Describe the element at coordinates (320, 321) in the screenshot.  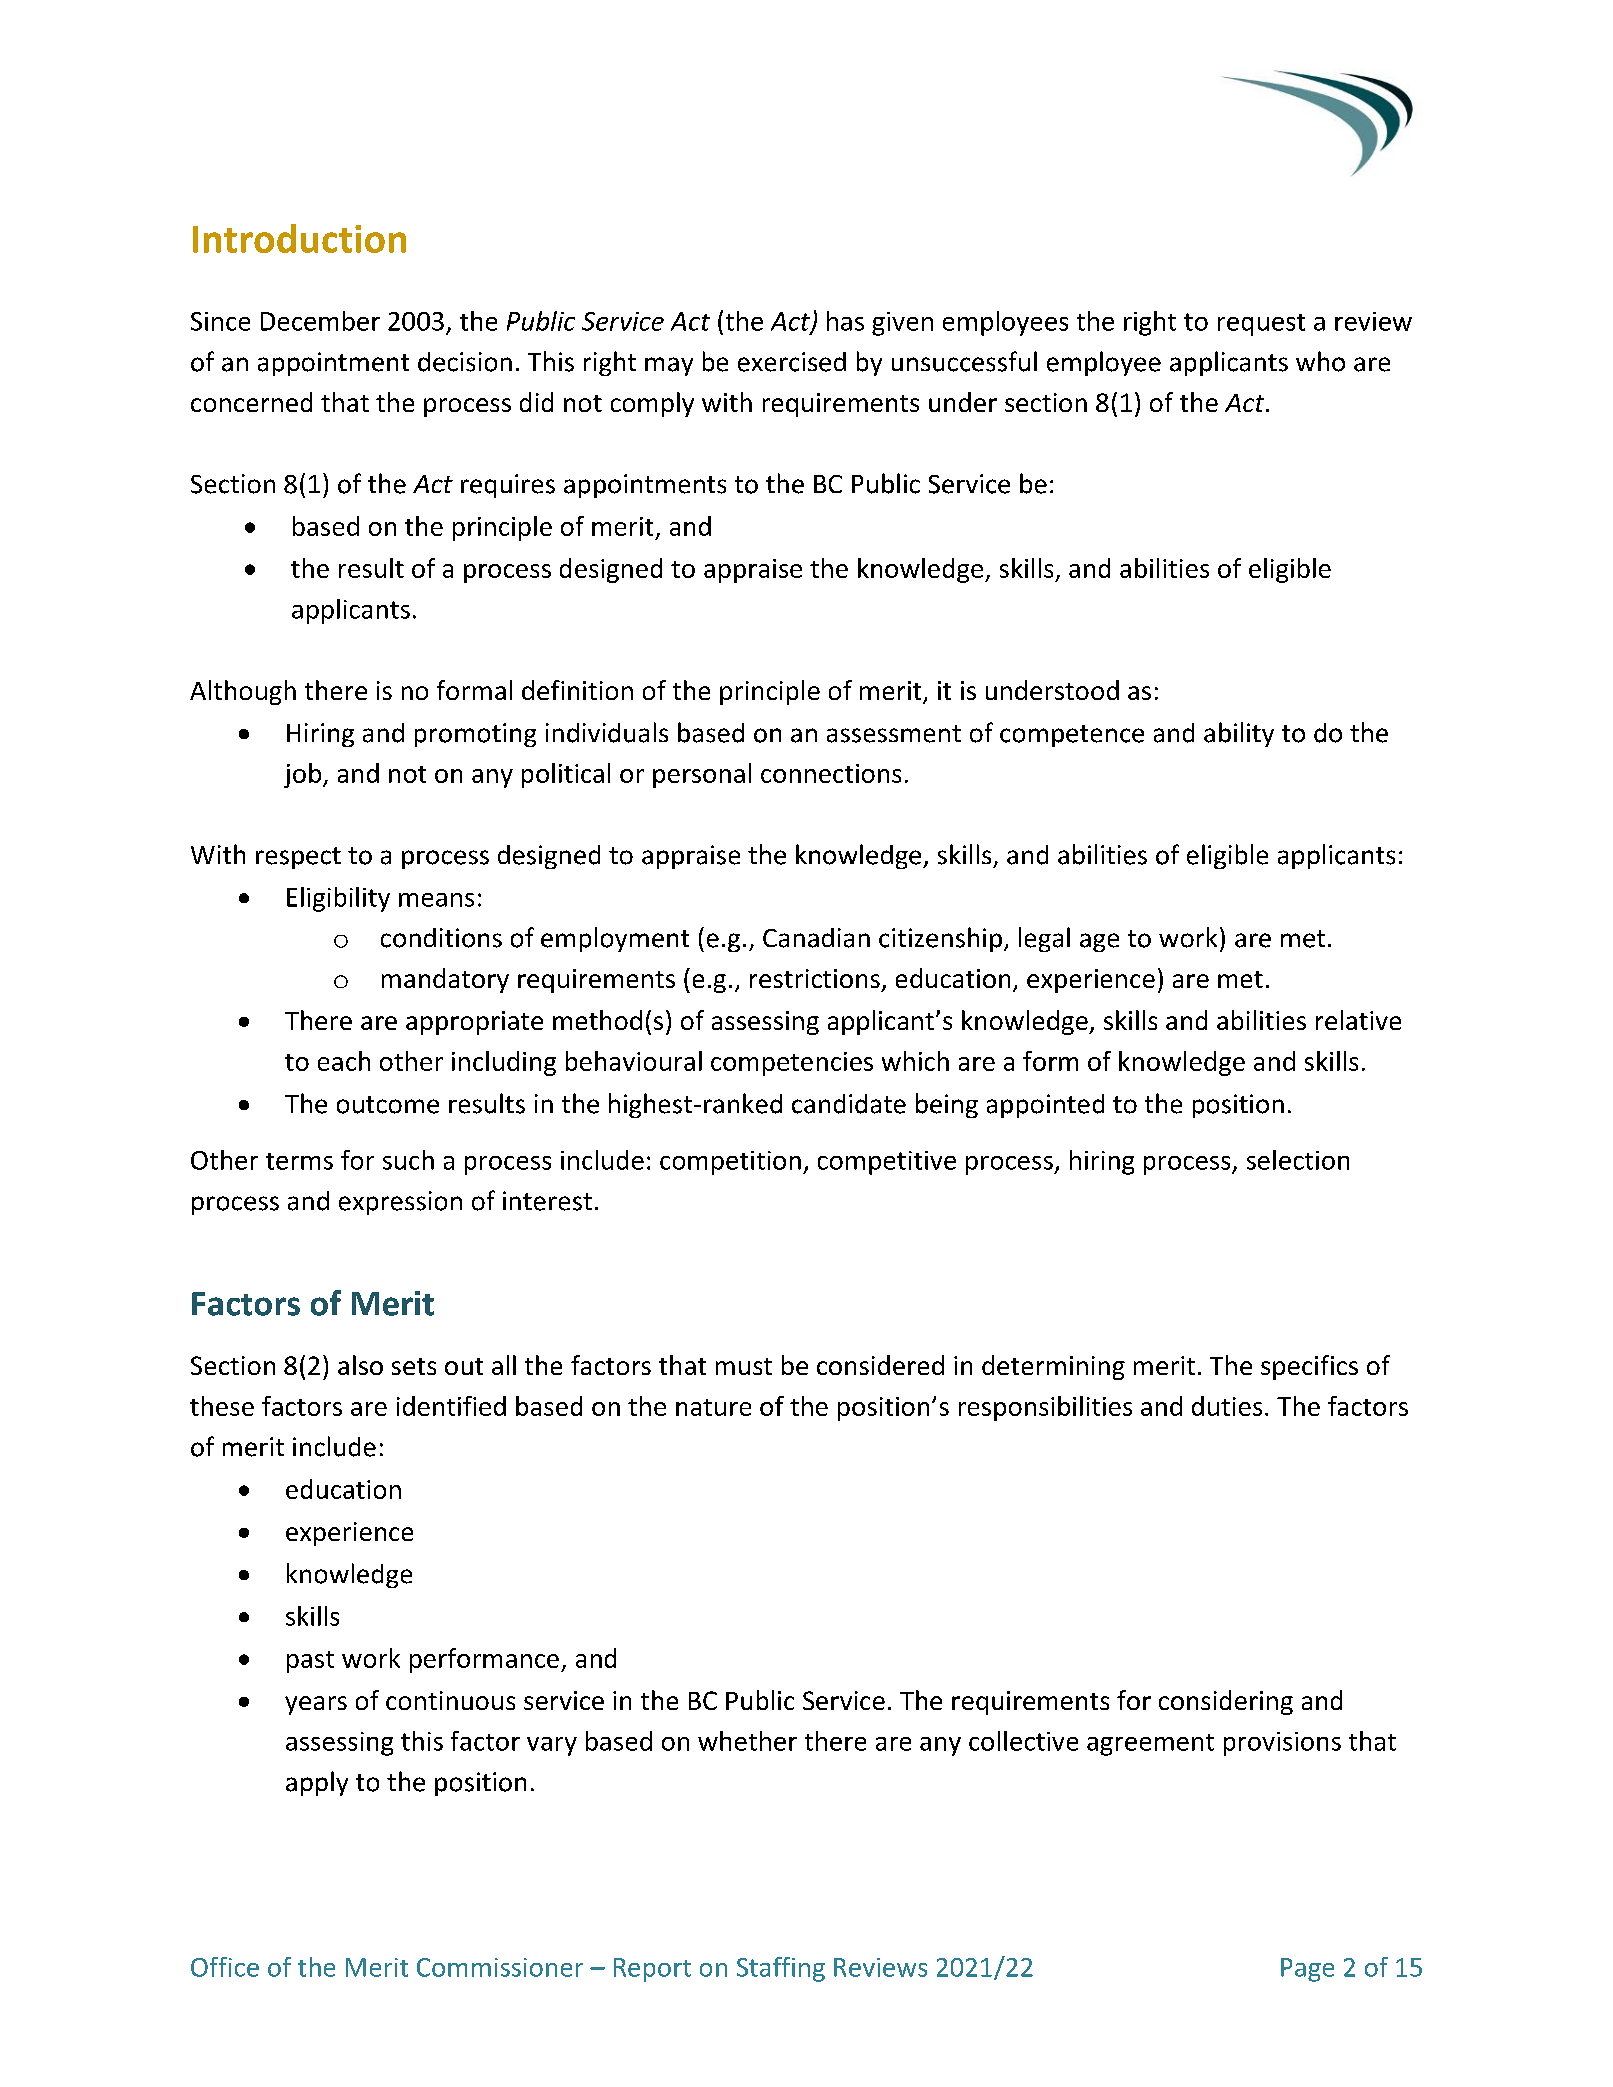
I see `December` at that location.
